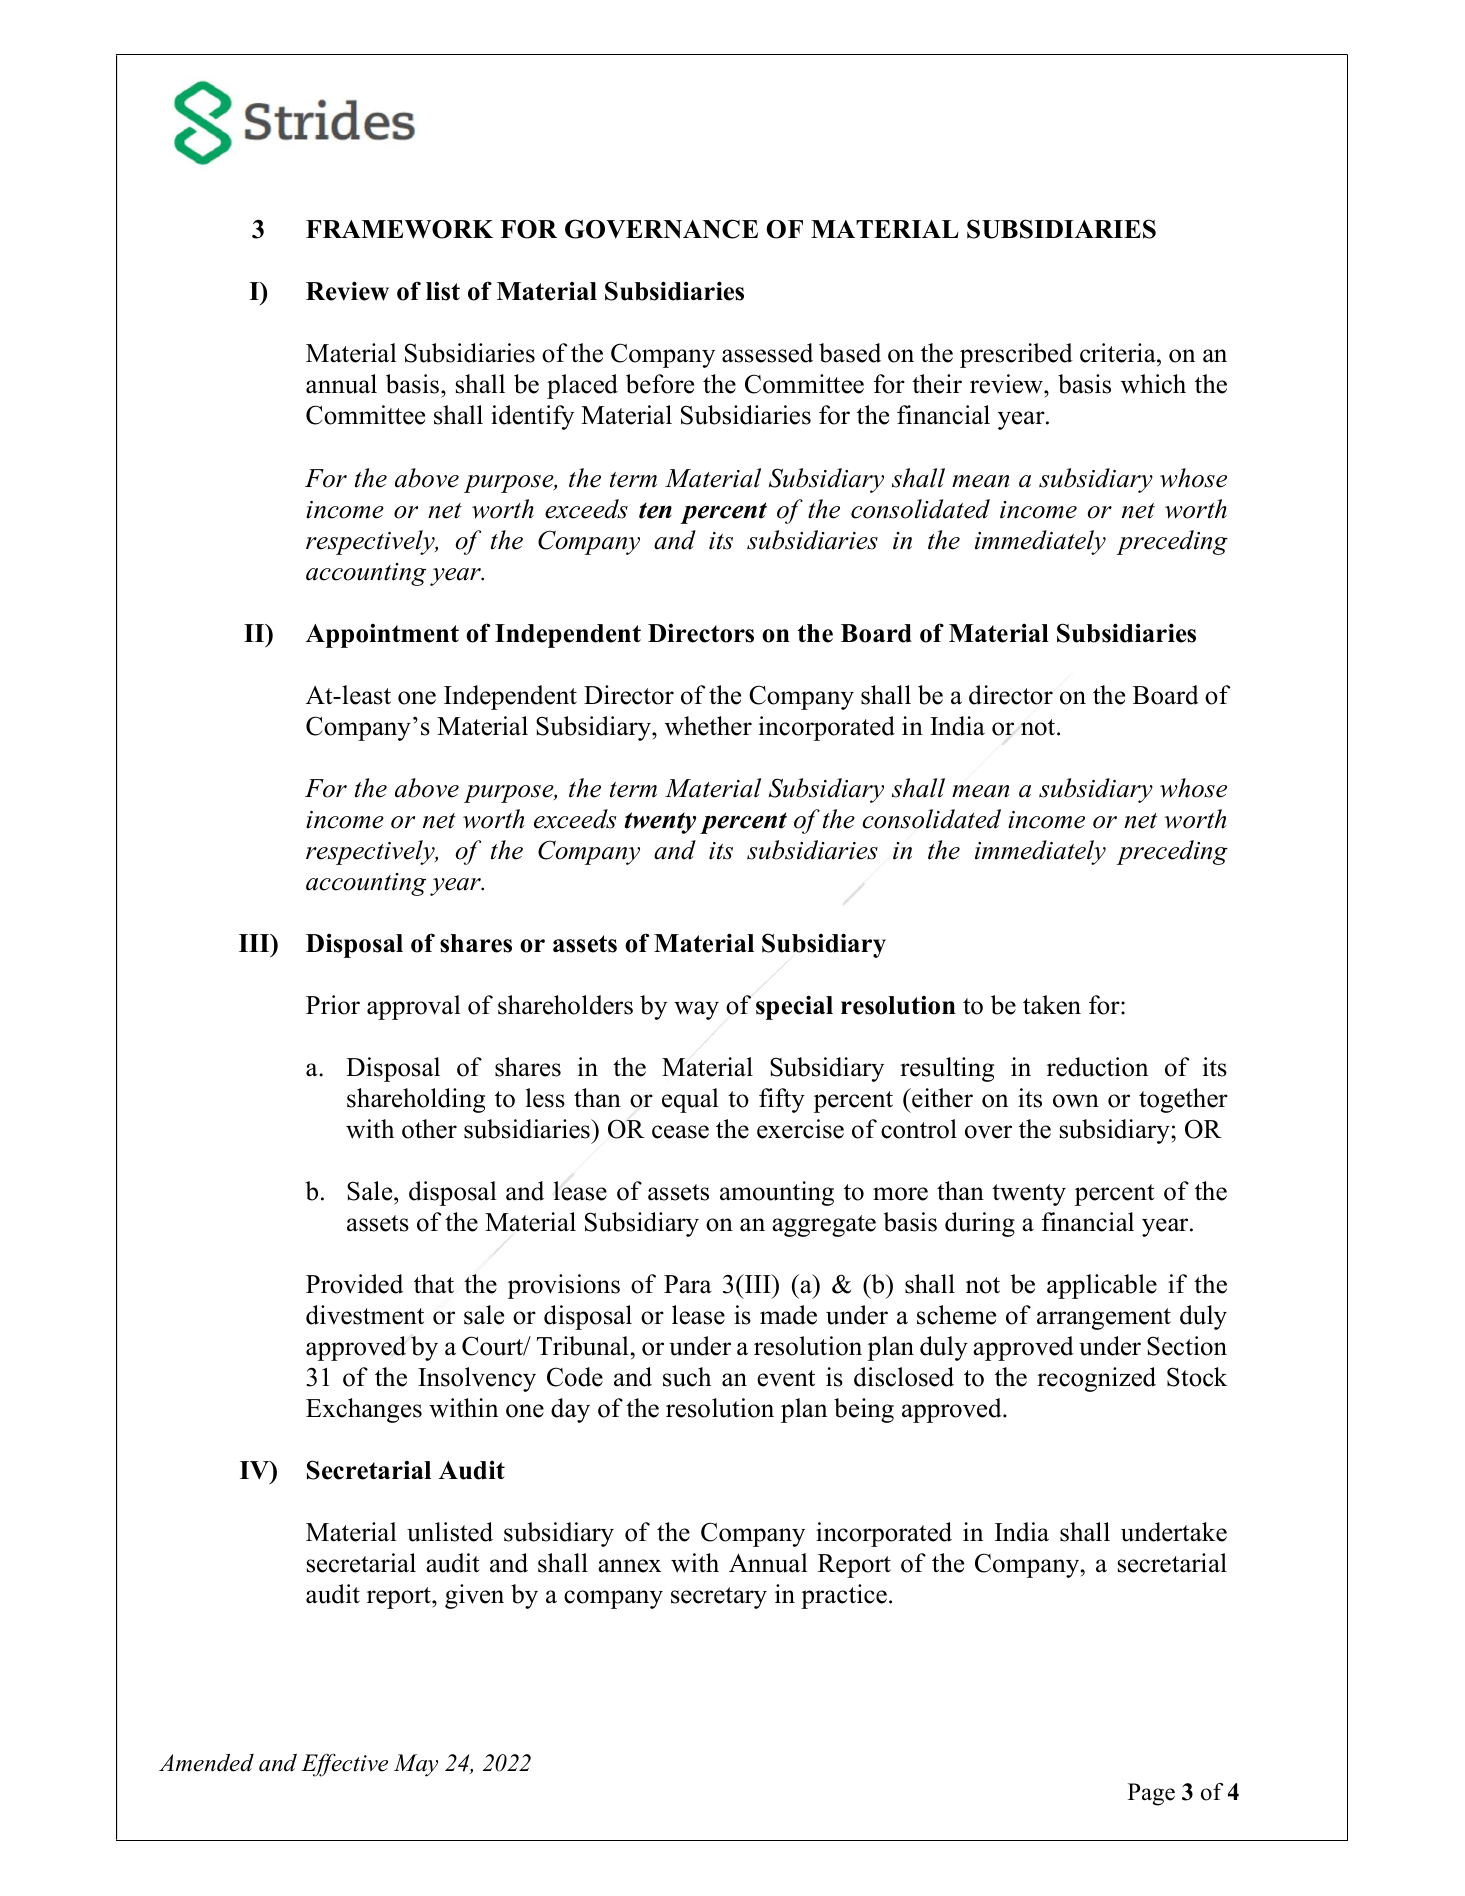 The width and height of the screenshot is (1465, 1896). Describe the element at coordinates (1052, 1005) in the screenshot. I see `taken` at that location.
